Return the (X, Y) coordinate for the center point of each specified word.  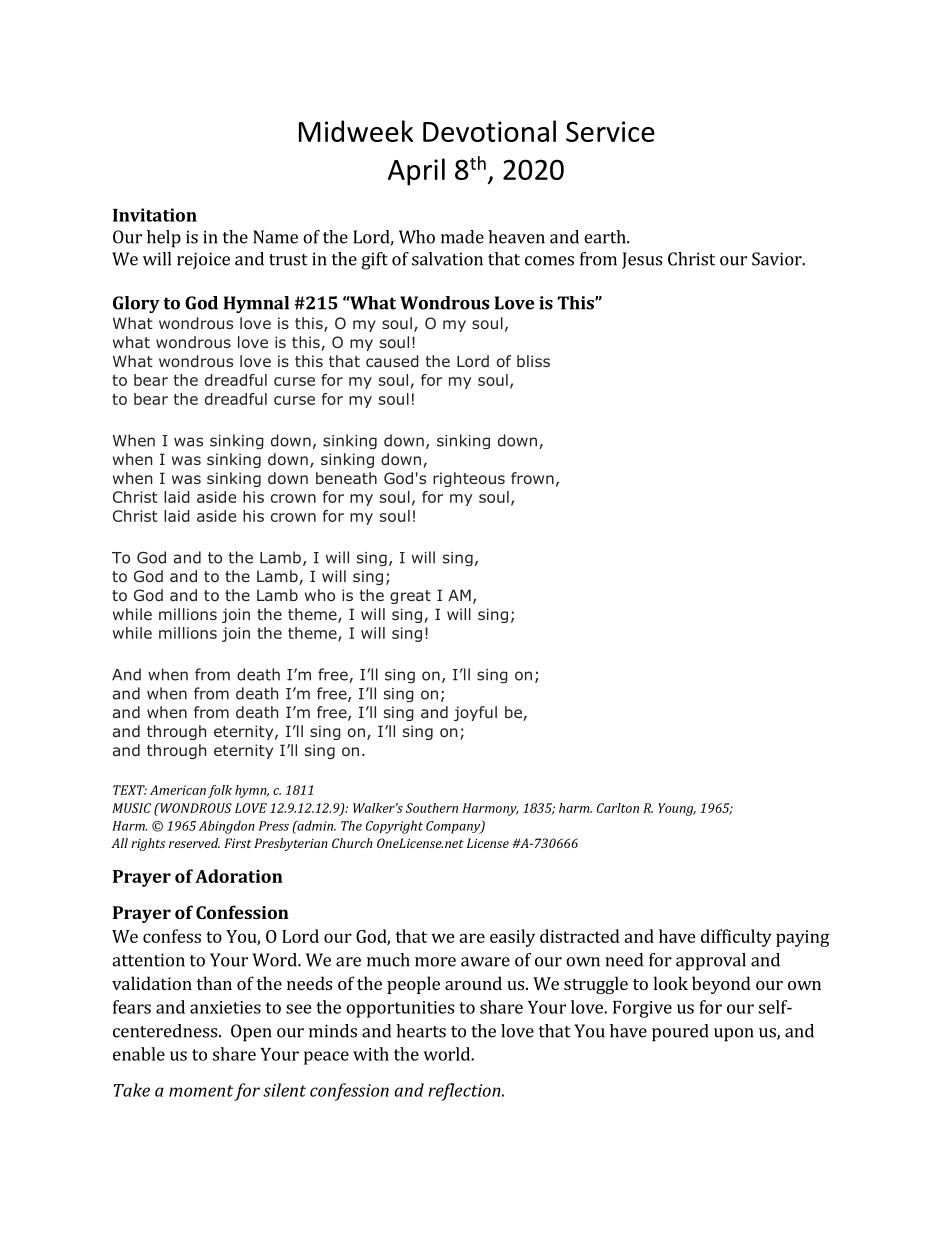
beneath (346, 478)
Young (677, 809)
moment (201, 1091)
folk (220, 791)
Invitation (155, 215)
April (416, 172)
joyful (475, 713)
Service (610, 131)
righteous (469, 479)
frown (532, 478)
